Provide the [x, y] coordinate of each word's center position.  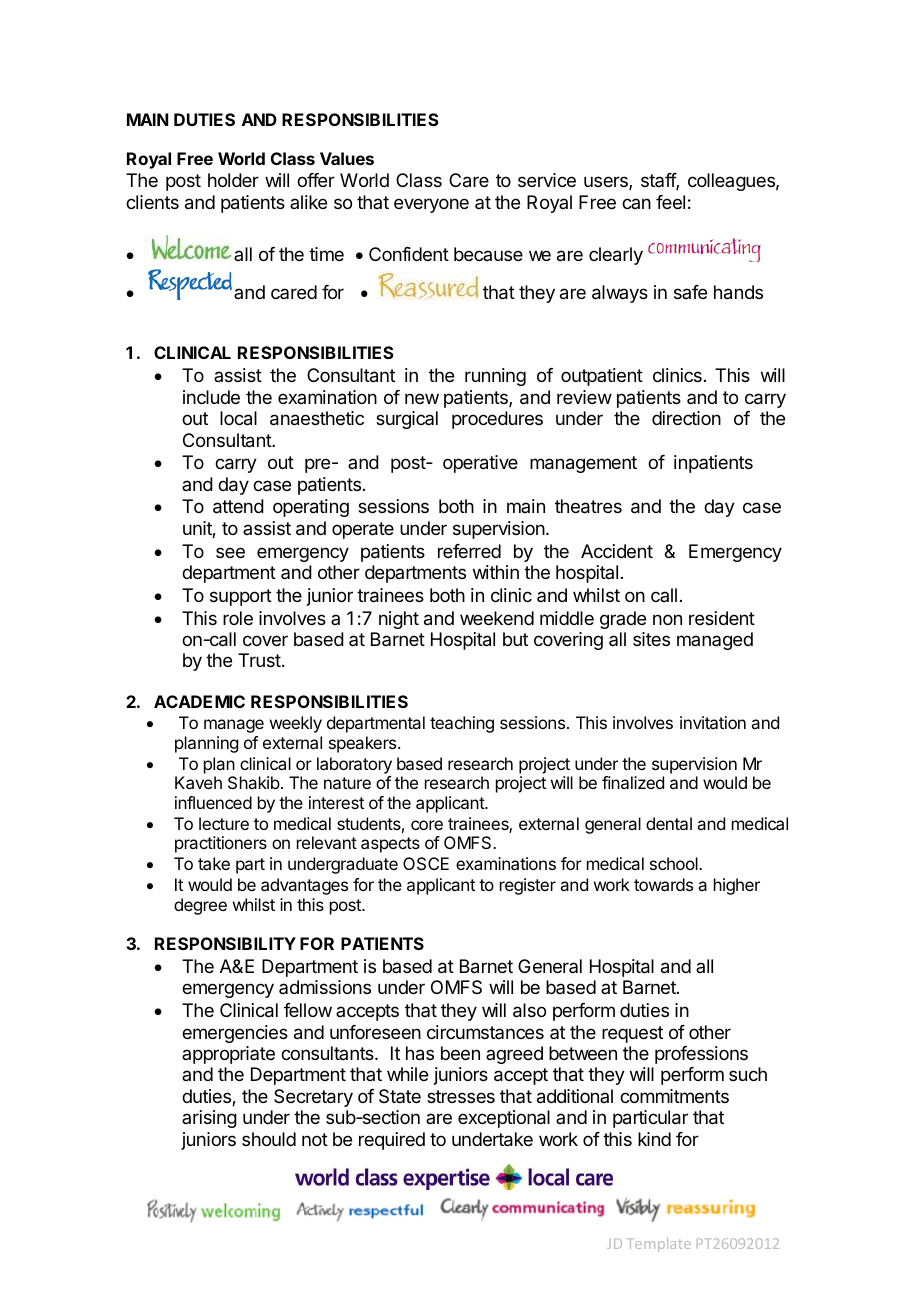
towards [663, 884]
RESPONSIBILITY [225, 943]
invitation [713, 722]
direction [686, 418]
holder [233, 180]
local [238, 418]
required [392, 1141]
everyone [431, 205]
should [269, 1139]
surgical [407, 420]
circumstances [485, 1032]
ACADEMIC [199, 701]
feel [670, 202]
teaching [462, 724]
